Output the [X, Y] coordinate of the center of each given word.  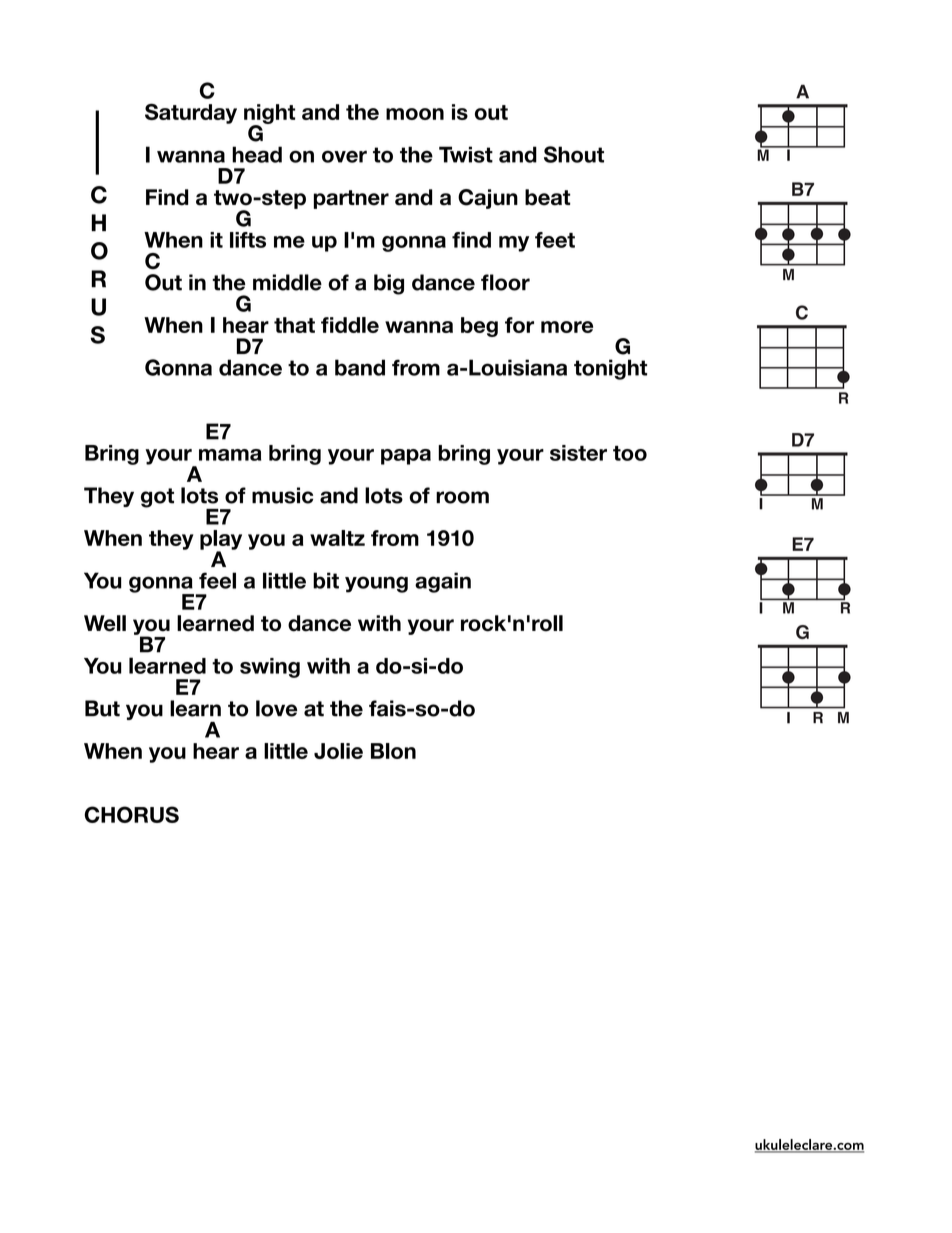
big [389, 284]
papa [406, 457]
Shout [574, 154]
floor [505, 282]
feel [217, 580]
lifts [248, 240]
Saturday [191, 113]
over [344, 156]
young [376, 584]
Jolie [338, 751]
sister [578, 453]
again [443, 582]
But [102, 708]
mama [230, 455]
